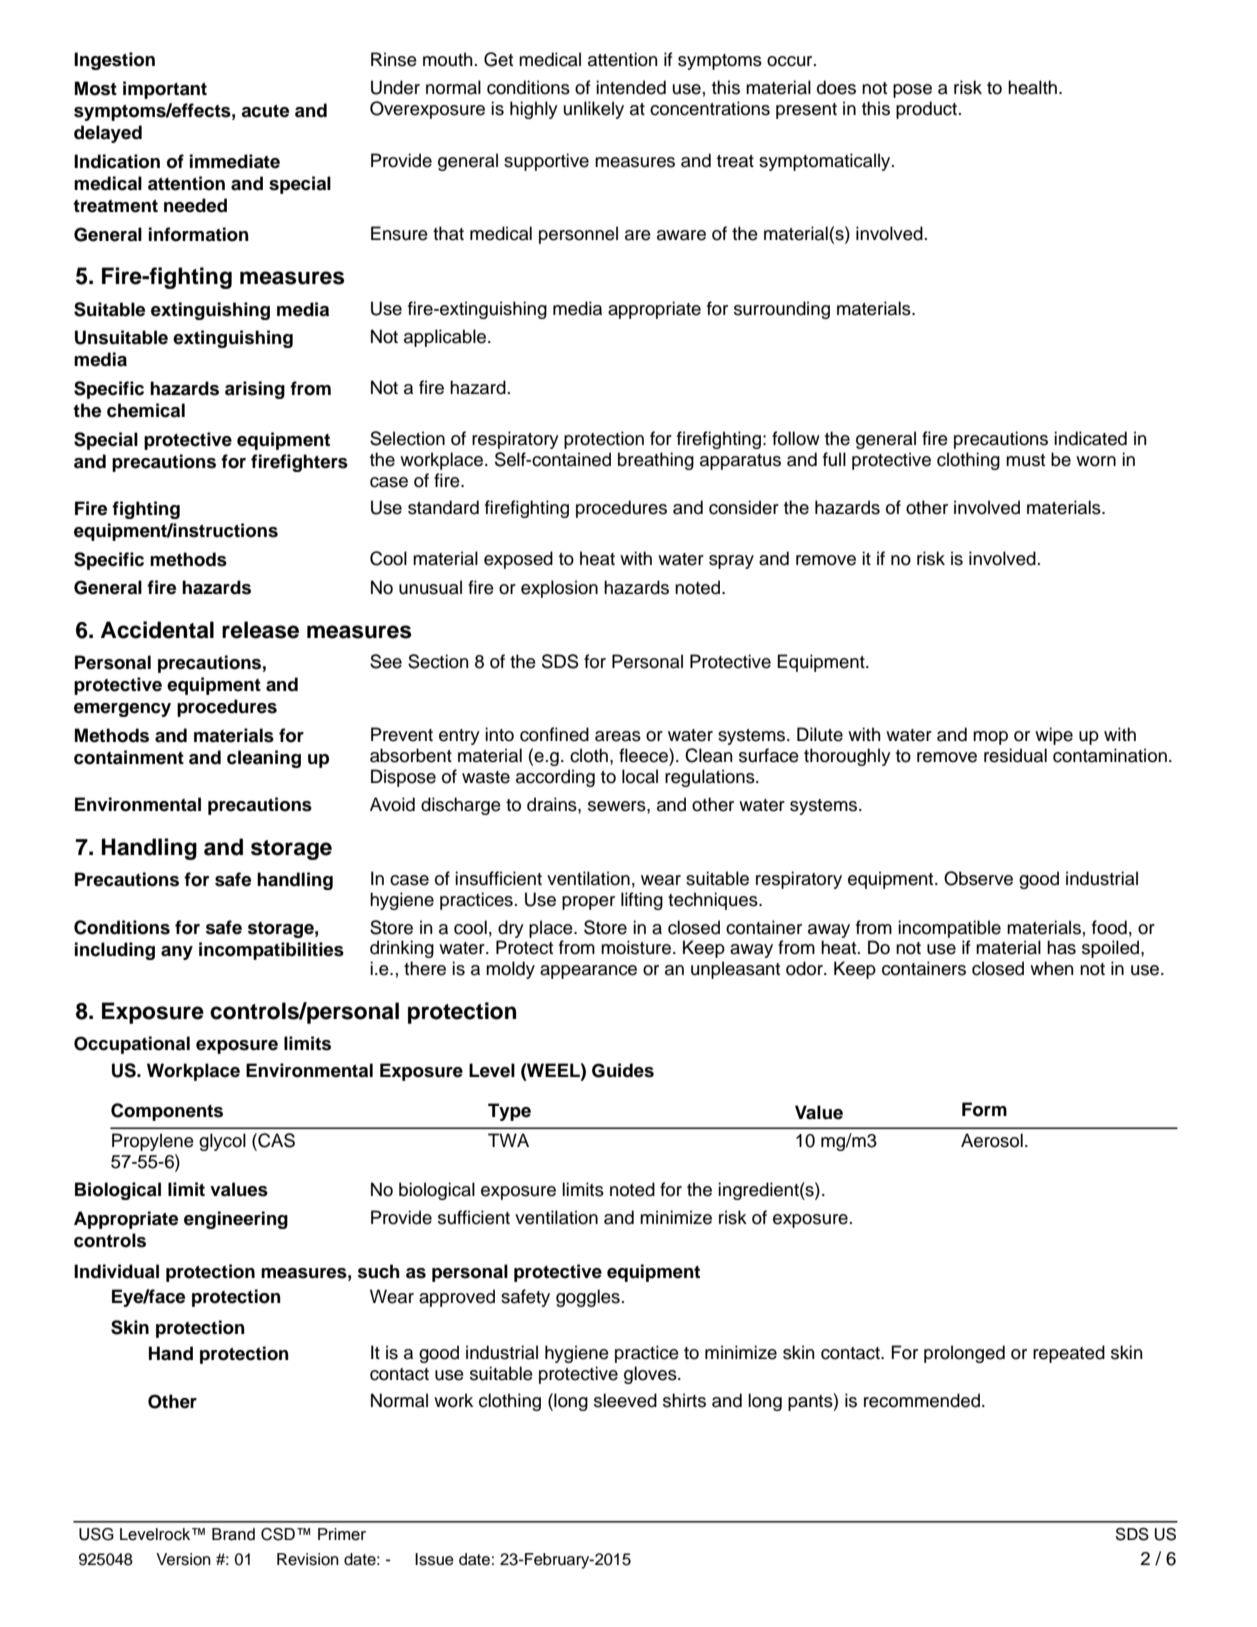 Image resolution: width=1257 pixels, height=1627 pixels. What do you see at coordinates (656, 461) in the screenshot?
I see `breathing` at bounding box center [656, 461].
